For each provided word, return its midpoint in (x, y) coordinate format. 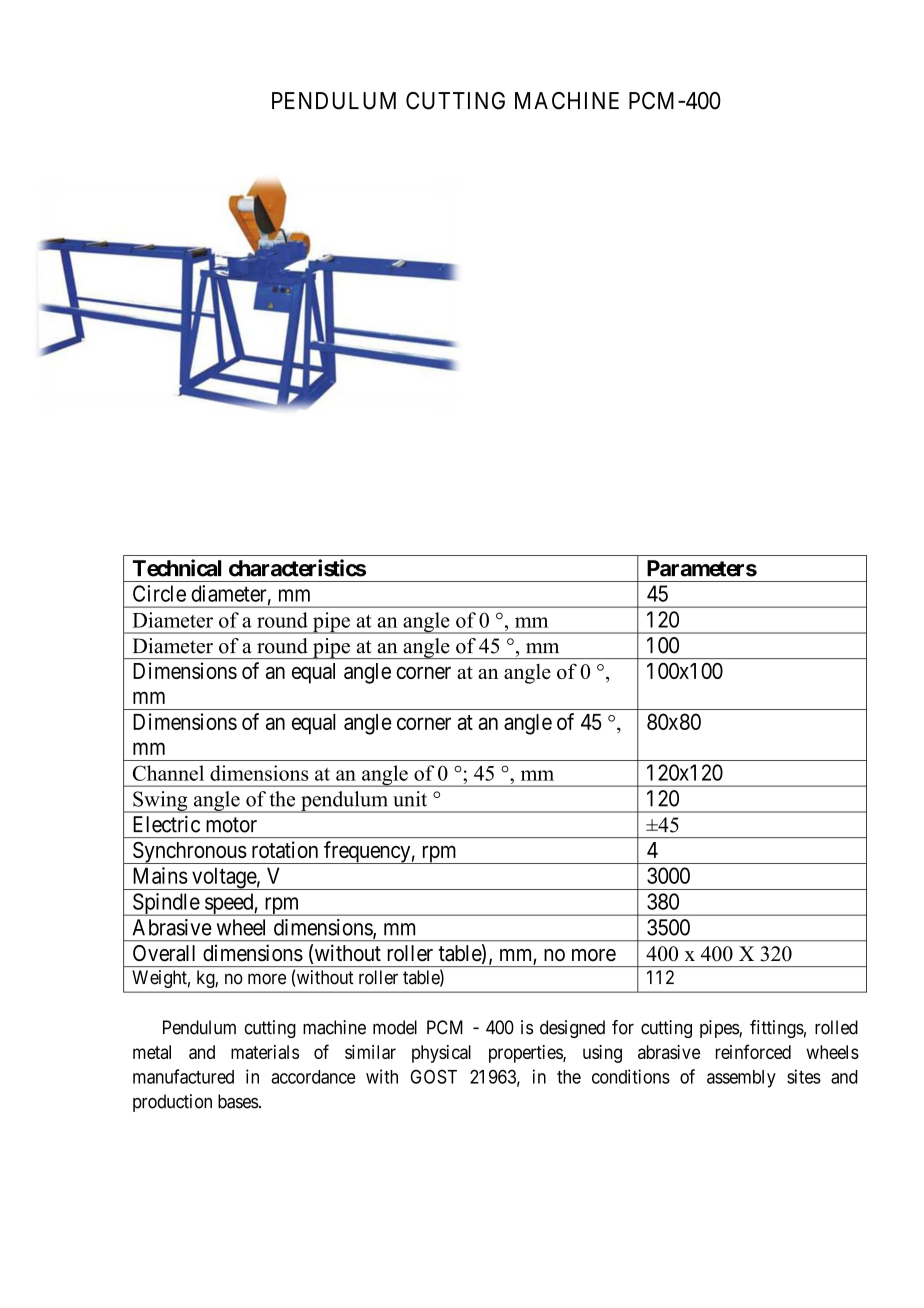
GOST (434, 1076)
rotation (285, 849)
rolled (836, 1027)
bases (238, 1101)
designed (572, 1029)
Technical (177, 568)
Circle (159, 593)
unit (410, 799)
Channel (168, 773)
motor (231, 825)
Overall (164, 953)
